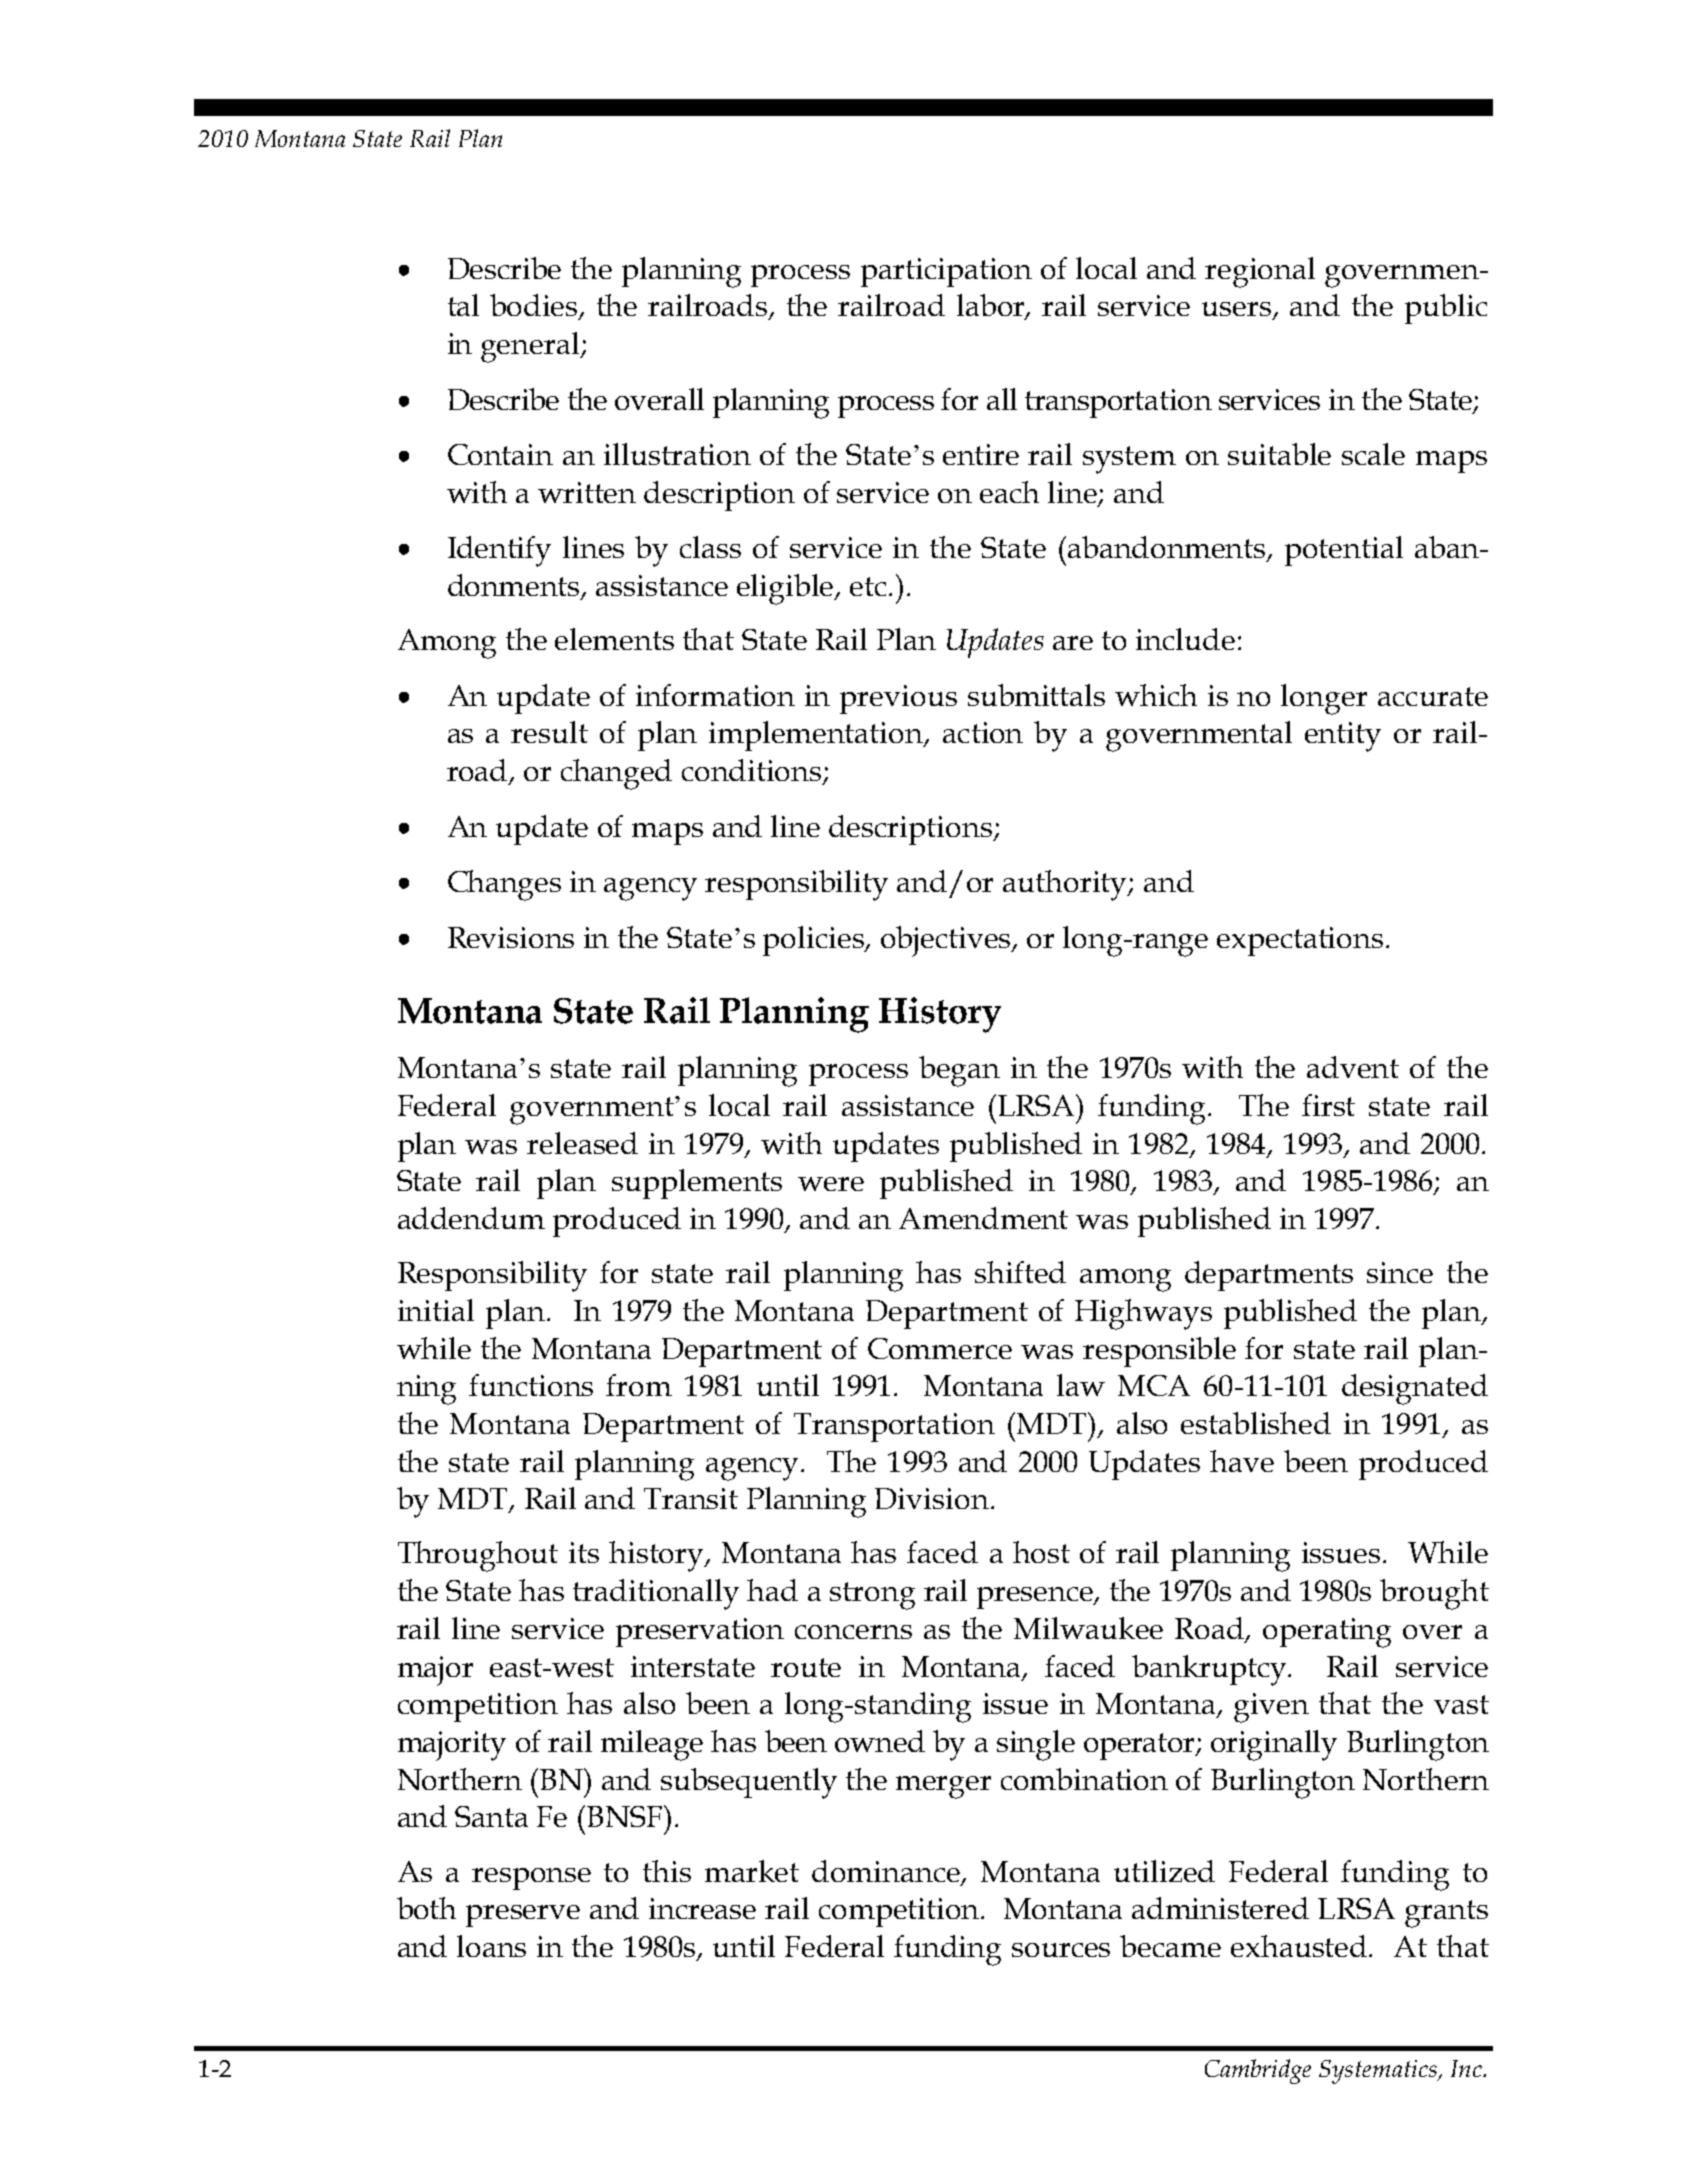  What do you see at coordinates (1260, 272) in the screenshot?
I see `regional` at bounding box center [1260, 272].
